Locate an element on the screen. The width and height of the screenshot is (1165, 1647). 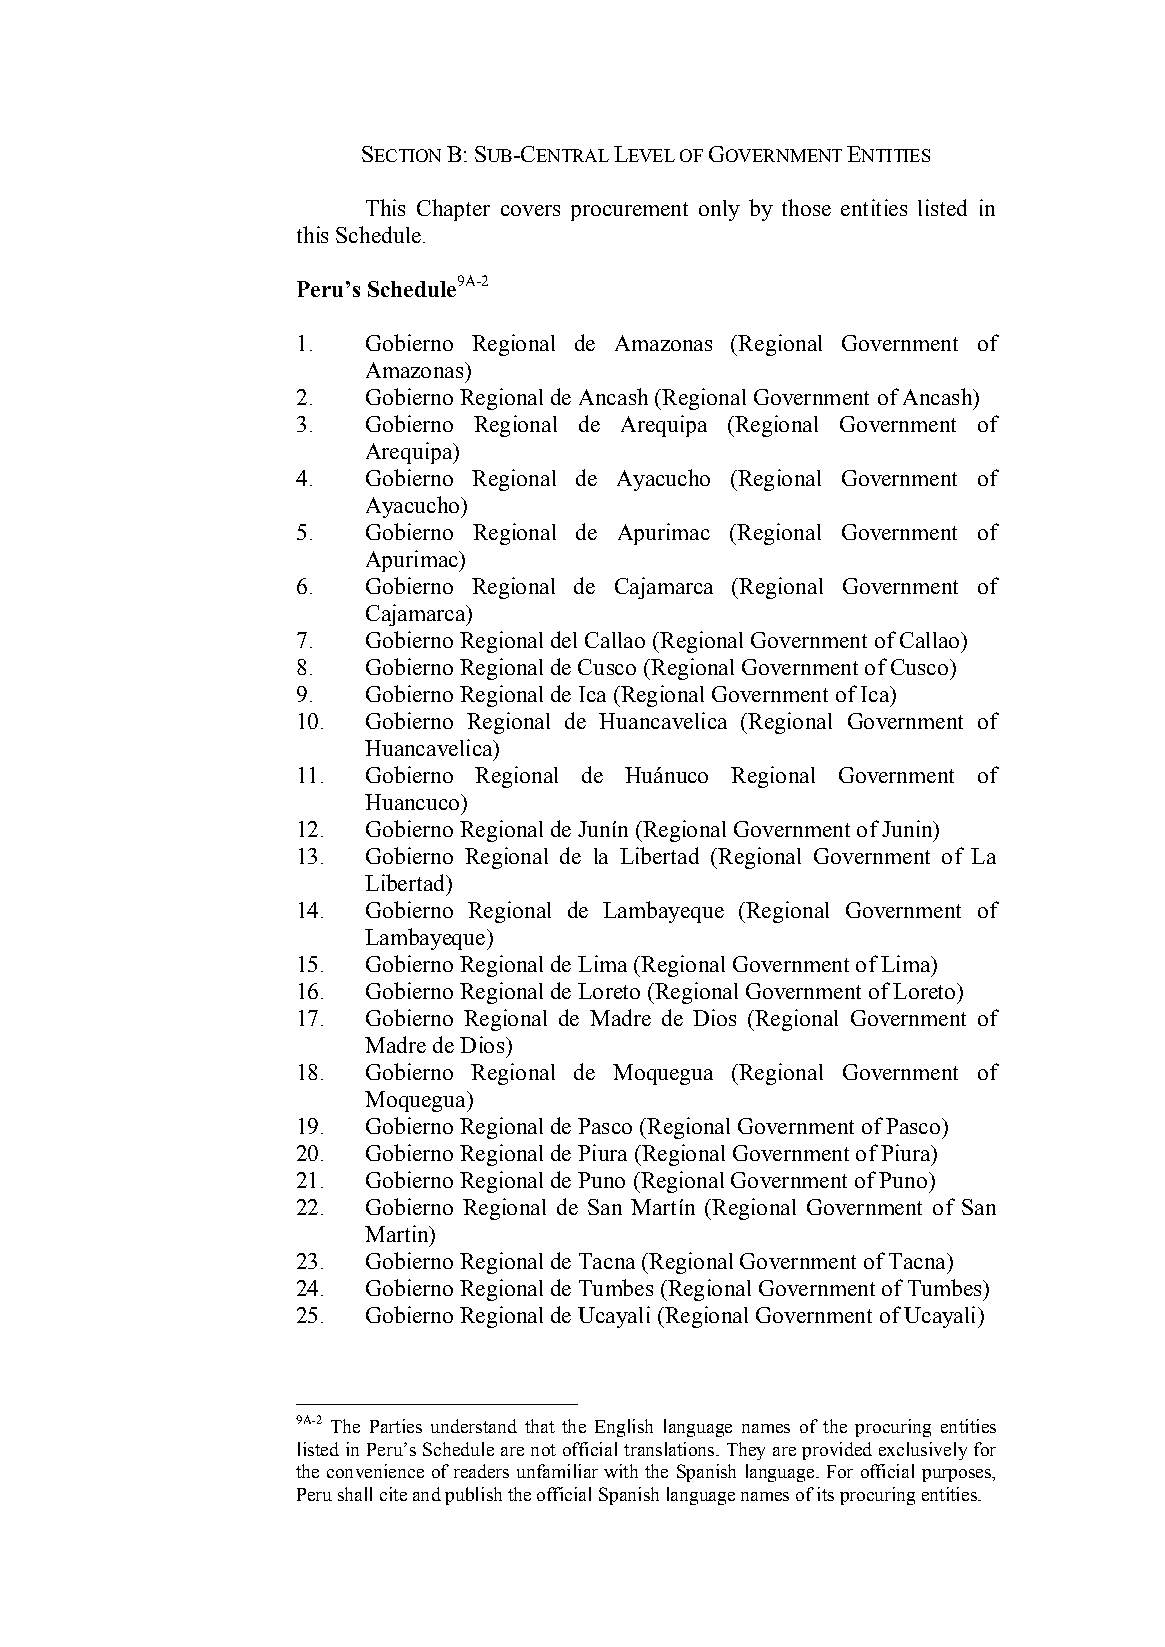
exclusively is located at coordinates (923, 1451).
